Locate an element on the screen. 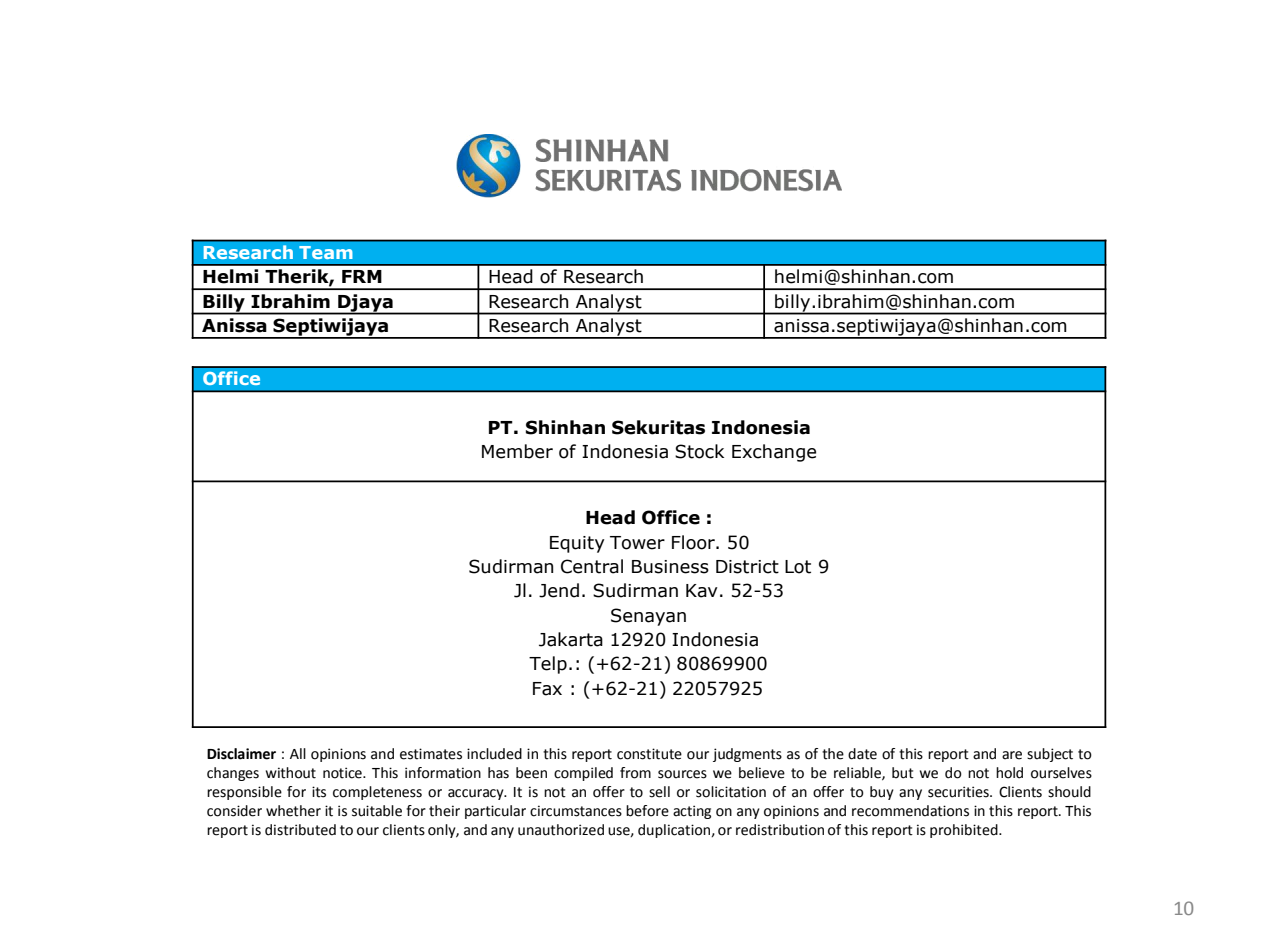 This screenshot has width=1270, height=952. Fax is located at coordinates (547, 689).
